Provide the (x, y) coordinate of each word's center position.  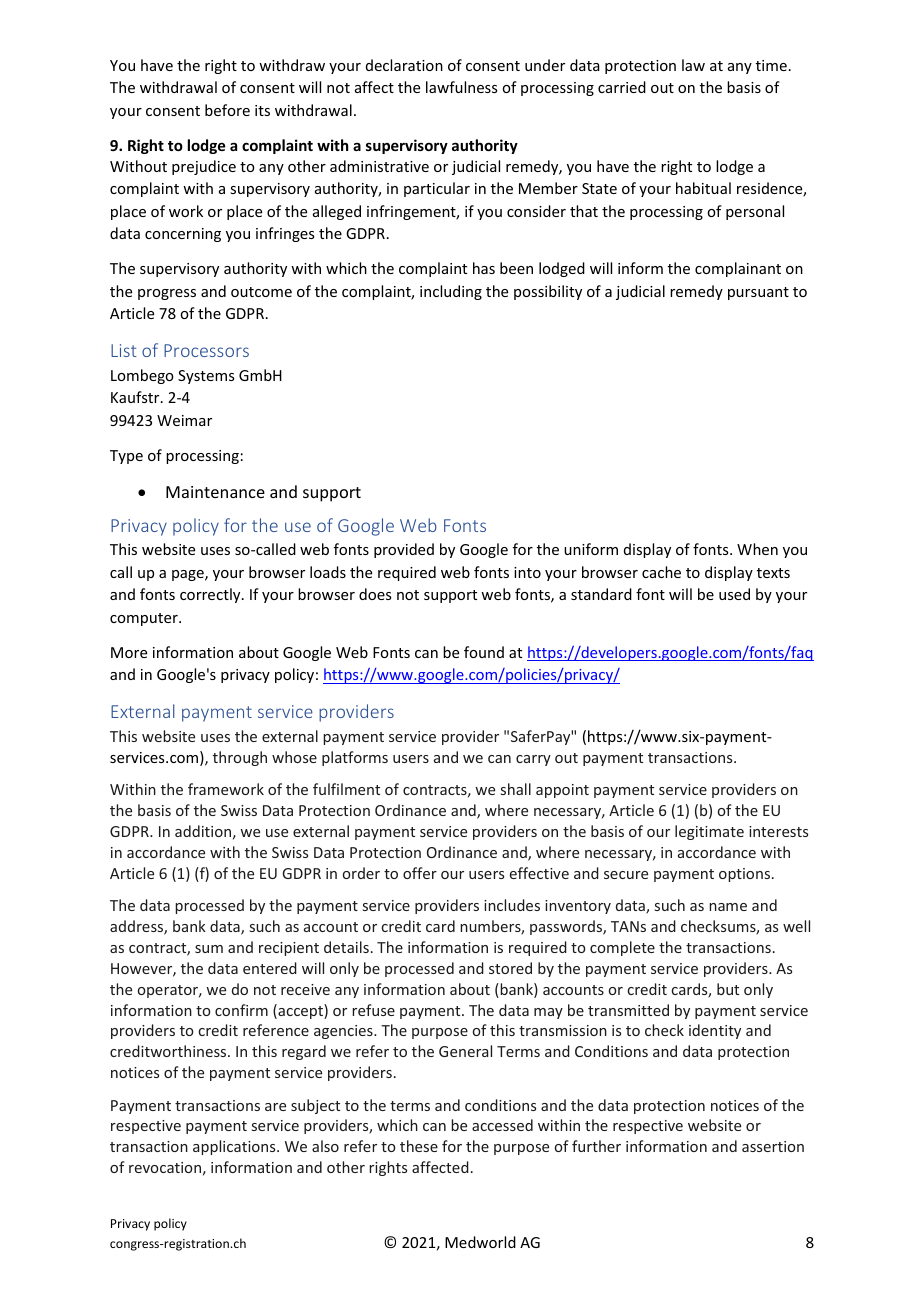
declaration (404, 65)
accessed (502, 1125)
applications (235, 1147)
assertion (773, 1146)
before (227, 110)
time (771, 65)
